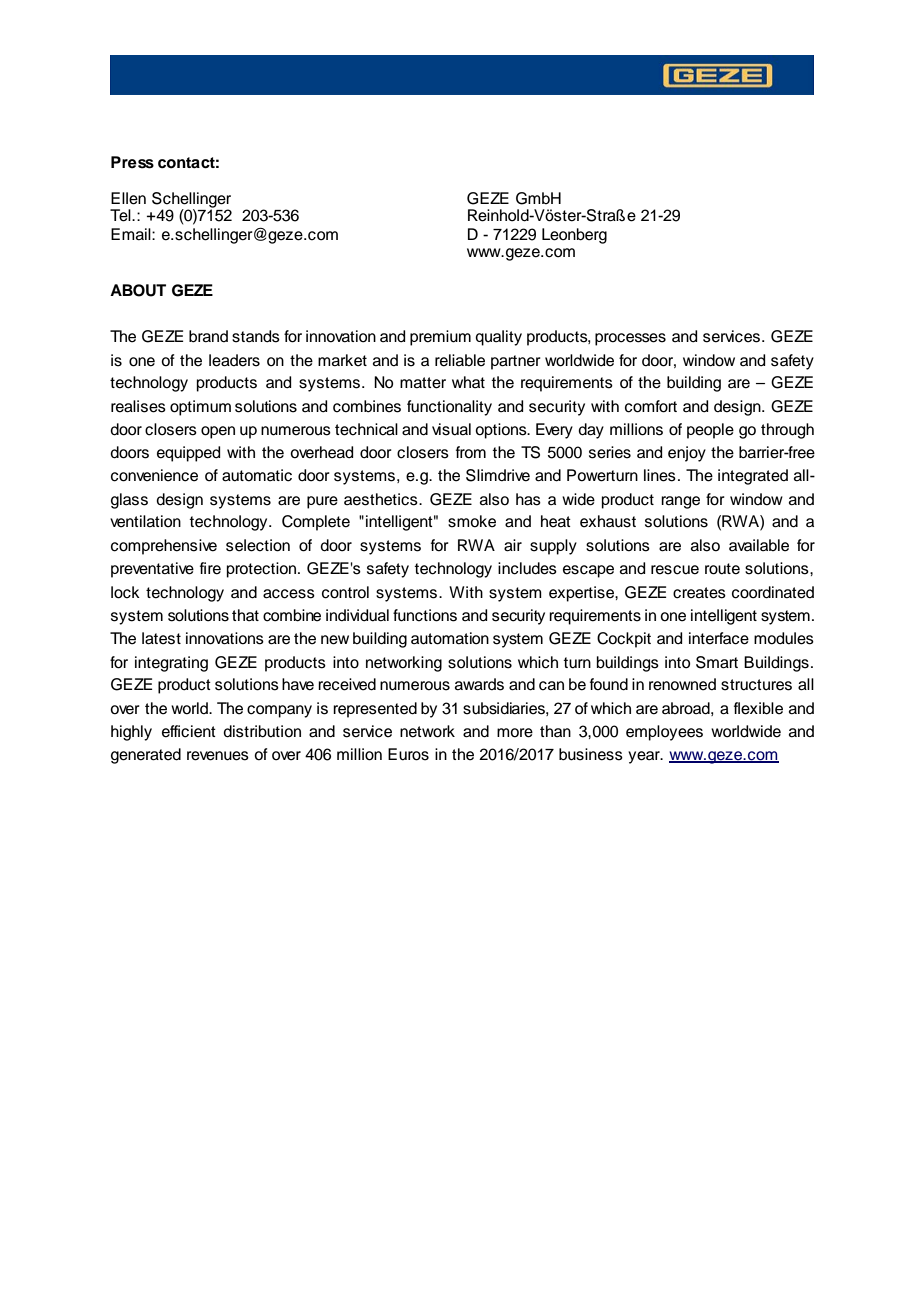  Describe the element at coordinates (128, 198) in the screenshot. I see `Ellen` at that location.
